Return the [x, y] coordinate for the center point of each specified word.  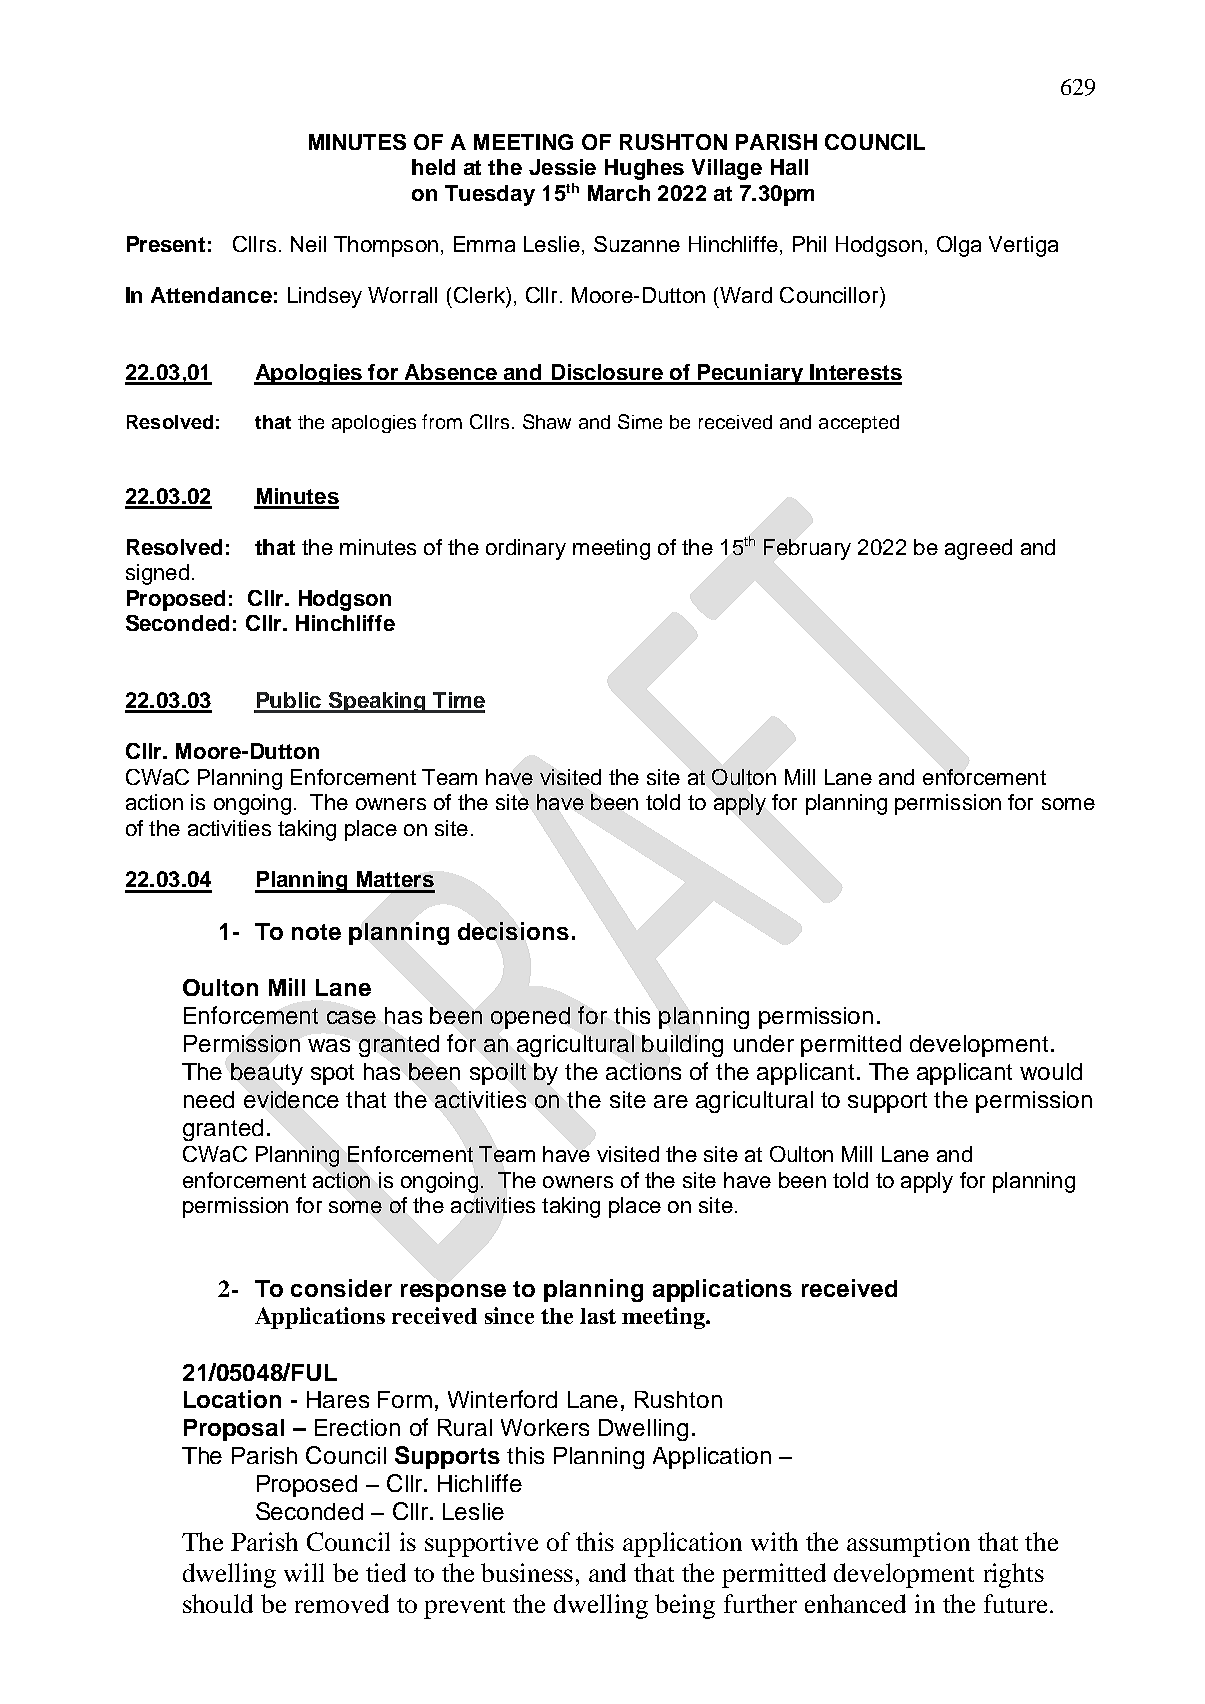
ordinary [526, 549]
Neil [308, 244]
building [682, 1046]
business [527, 1572]
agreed [978, 549]
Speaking [377, 702]
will [304, 1572]
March [619, 193]
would [1051, 1071]
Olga [959, 246]
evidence [291, 1099]
